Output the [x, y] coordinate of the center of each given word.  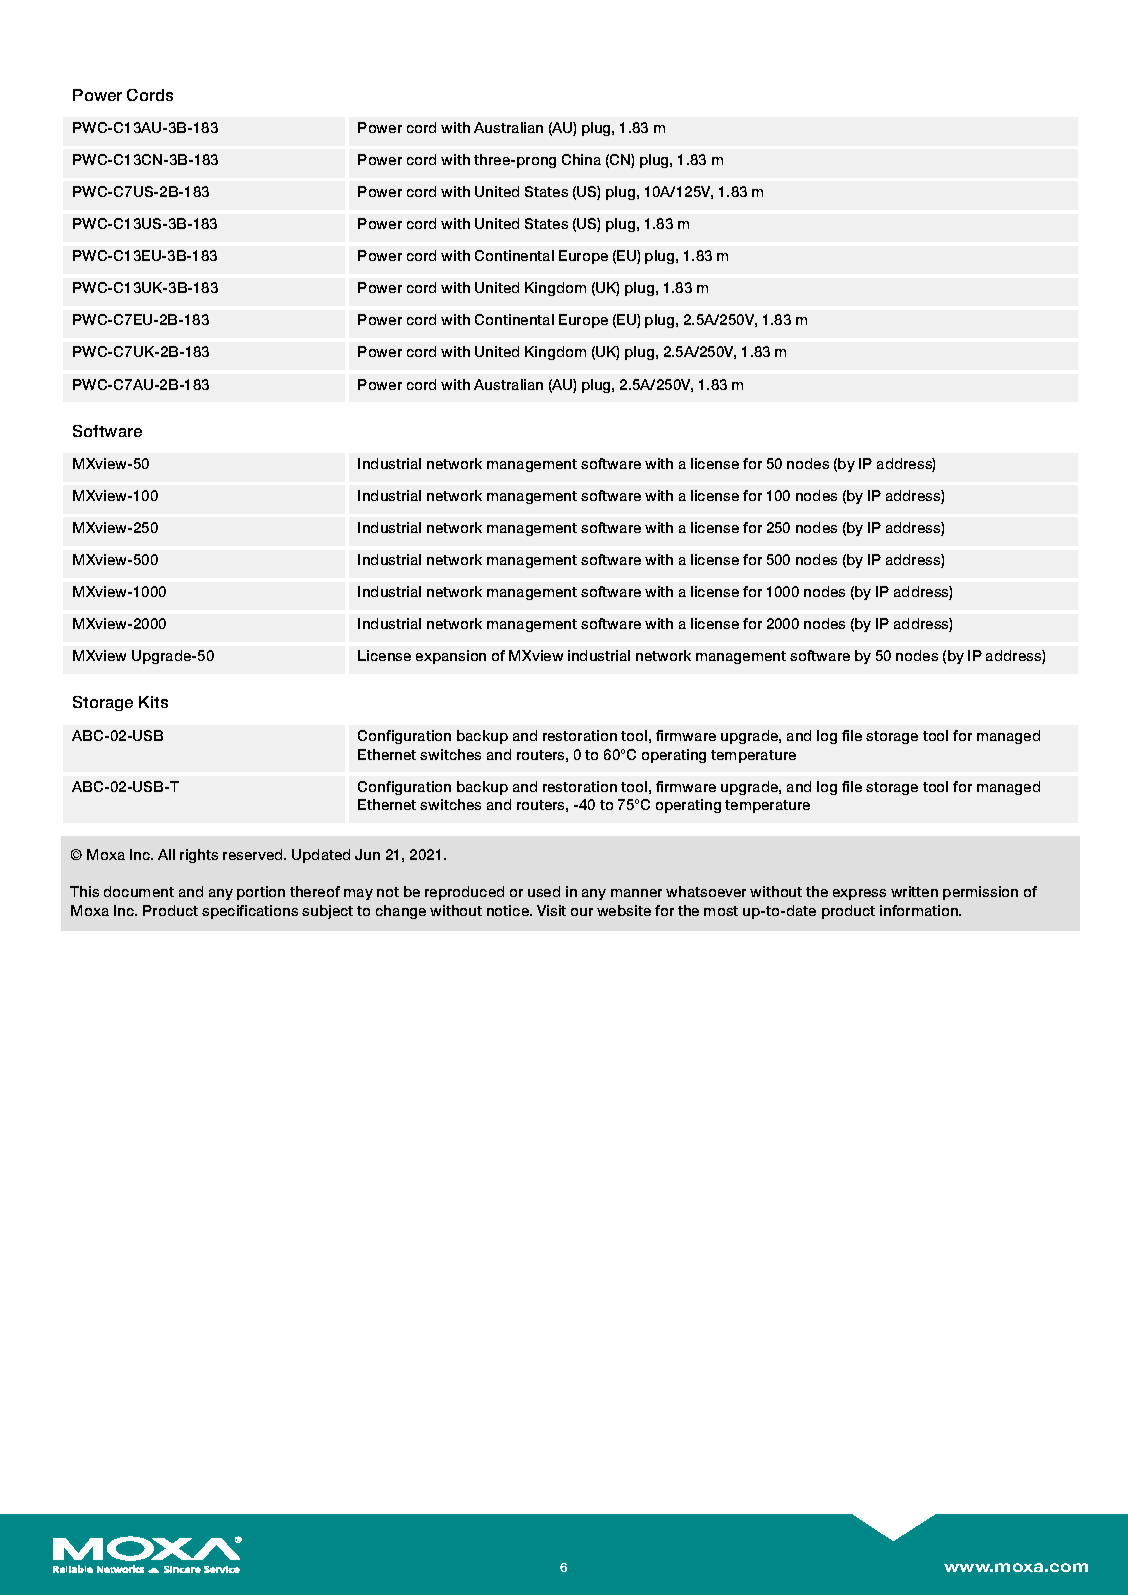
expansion [451, 657]
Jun [367, 854]
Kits [153, 702]
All [166, 854]
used [544, 891]
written [914, 891]
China [581, 159]
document [139, 891]
